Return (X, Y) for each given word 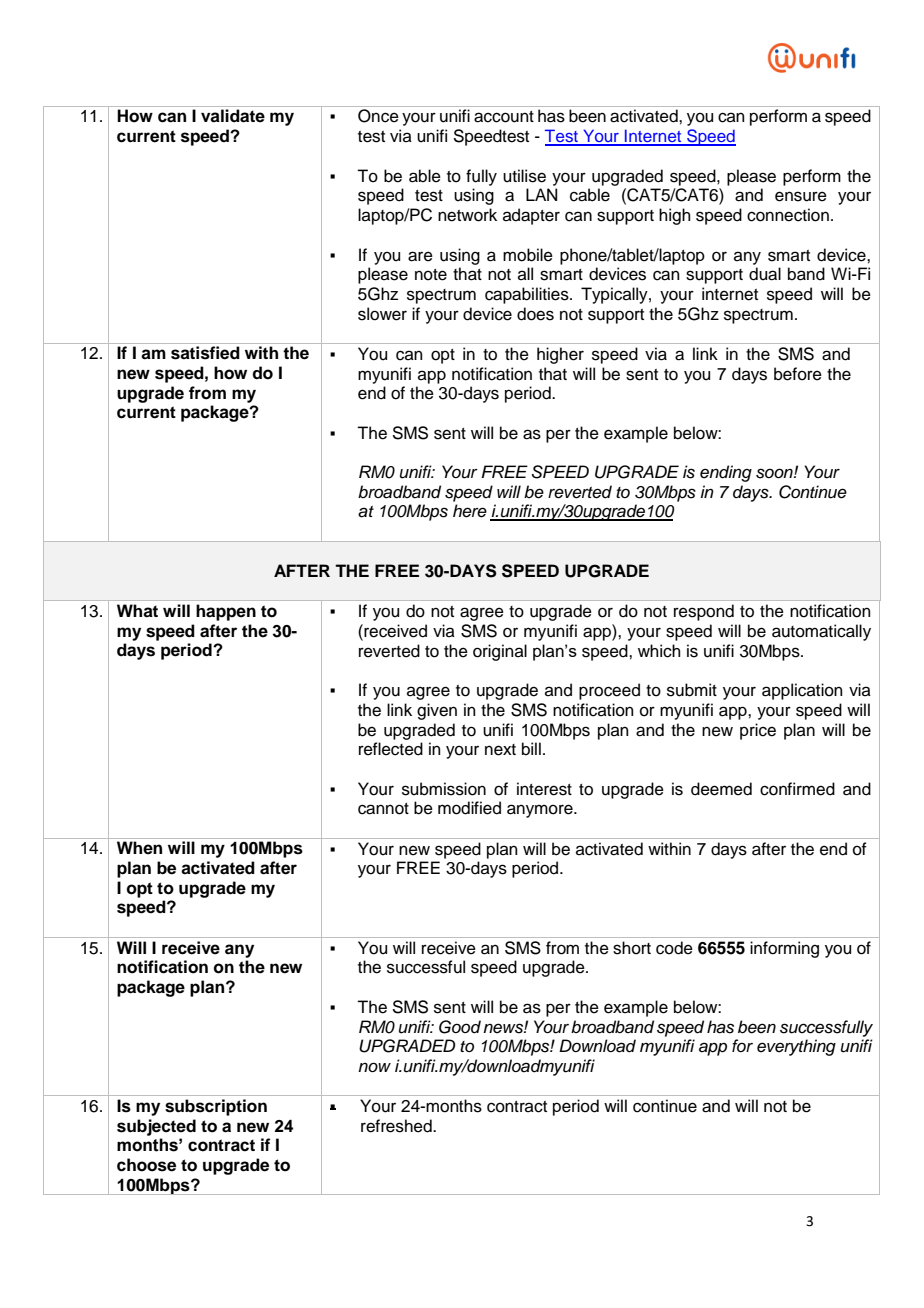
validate (233, 116)
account (504, 117)
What (137, 611)
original (500, 652)
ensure (801, 196)
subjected (156, 1127)
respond (704, 612)
